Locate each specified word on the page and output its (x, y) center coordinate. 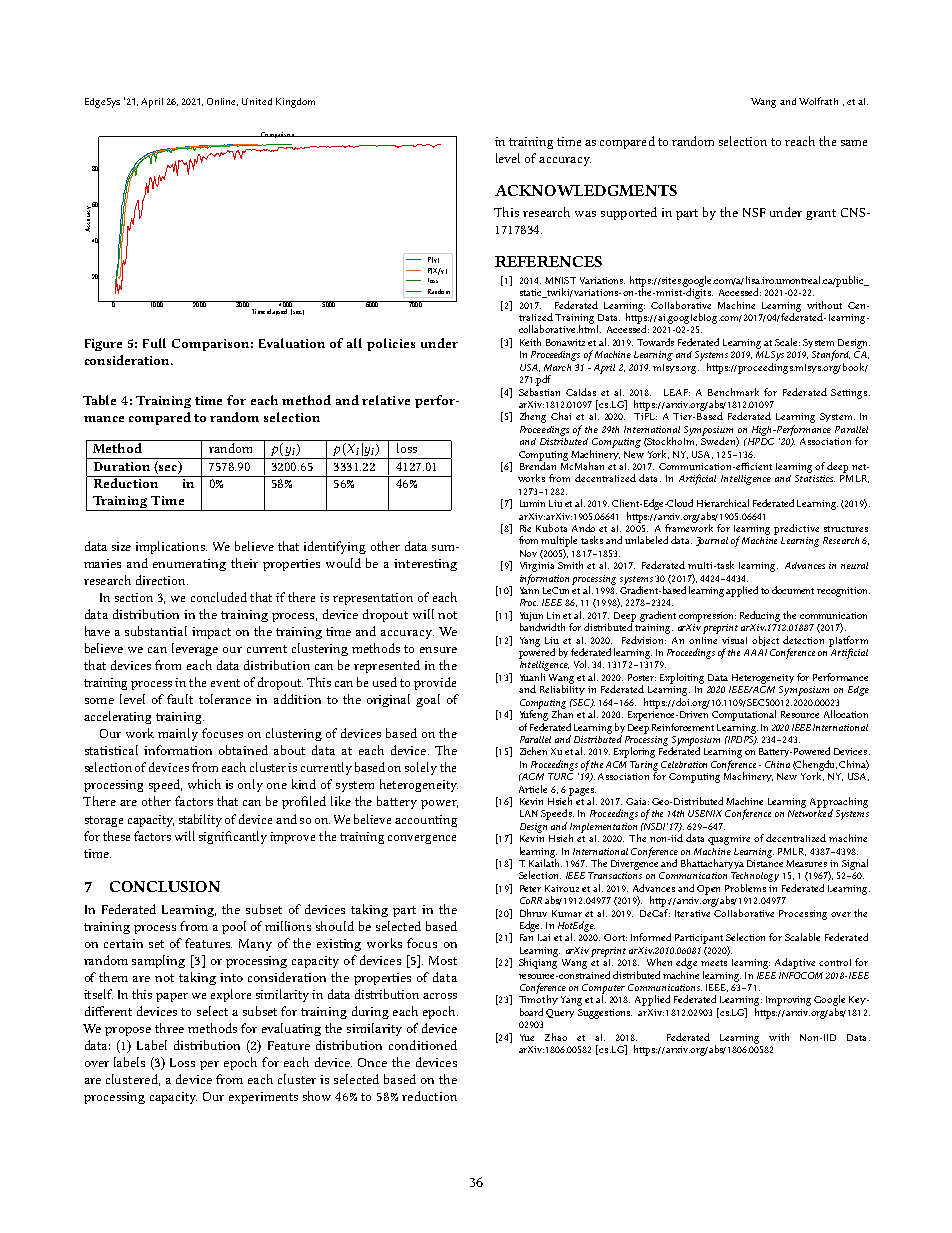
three (169, 1028)
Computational (744, 715)
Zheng (533, 417)
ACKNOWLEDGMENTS (586, 190)
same (854, 143)
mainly (178, 734)
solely (421, 768)
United (257, 101)
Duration (122, 466)
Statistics (815, 478)
